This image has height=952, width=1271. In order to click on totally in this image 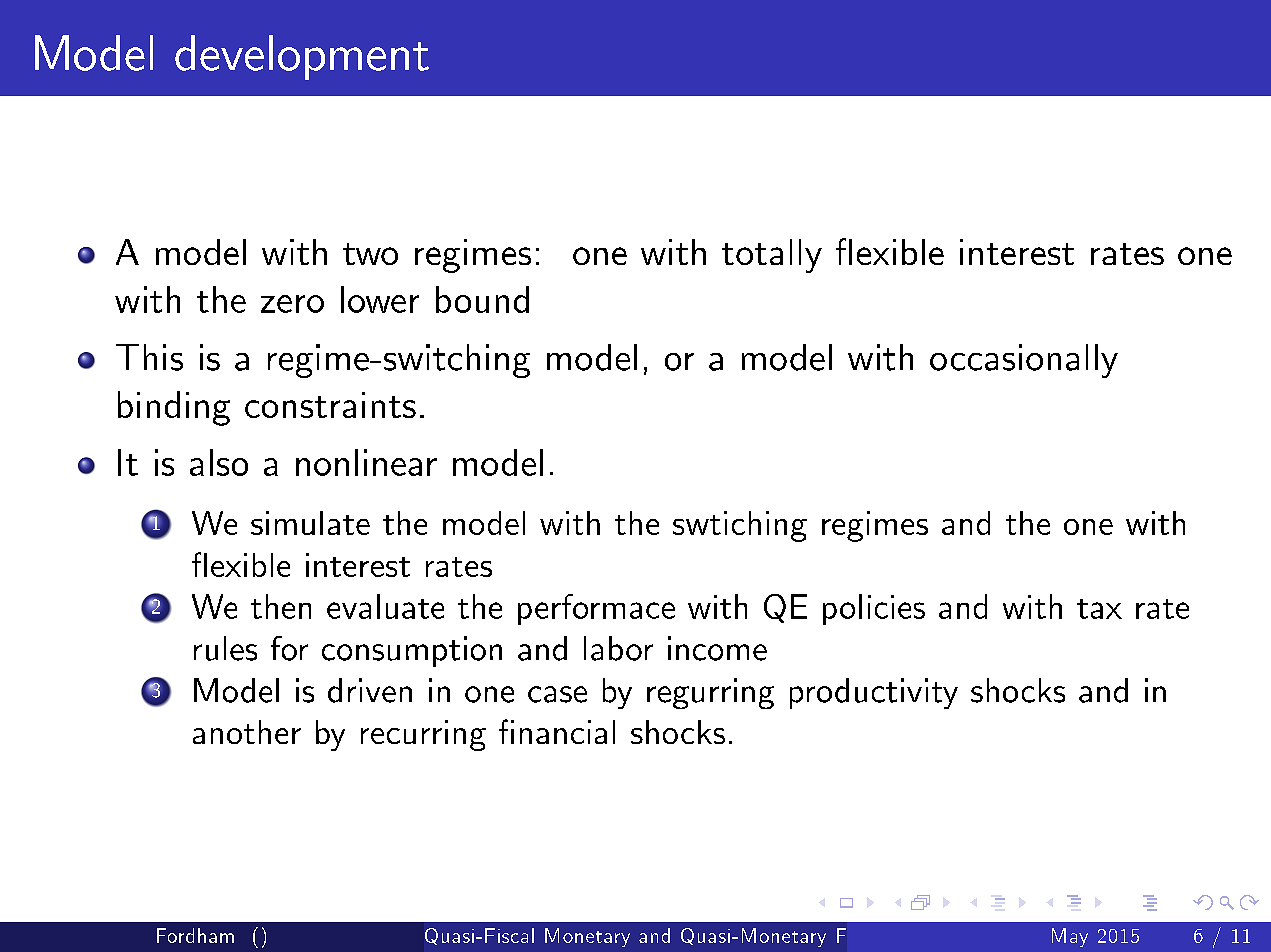, I will do `click(772, 256)`.
